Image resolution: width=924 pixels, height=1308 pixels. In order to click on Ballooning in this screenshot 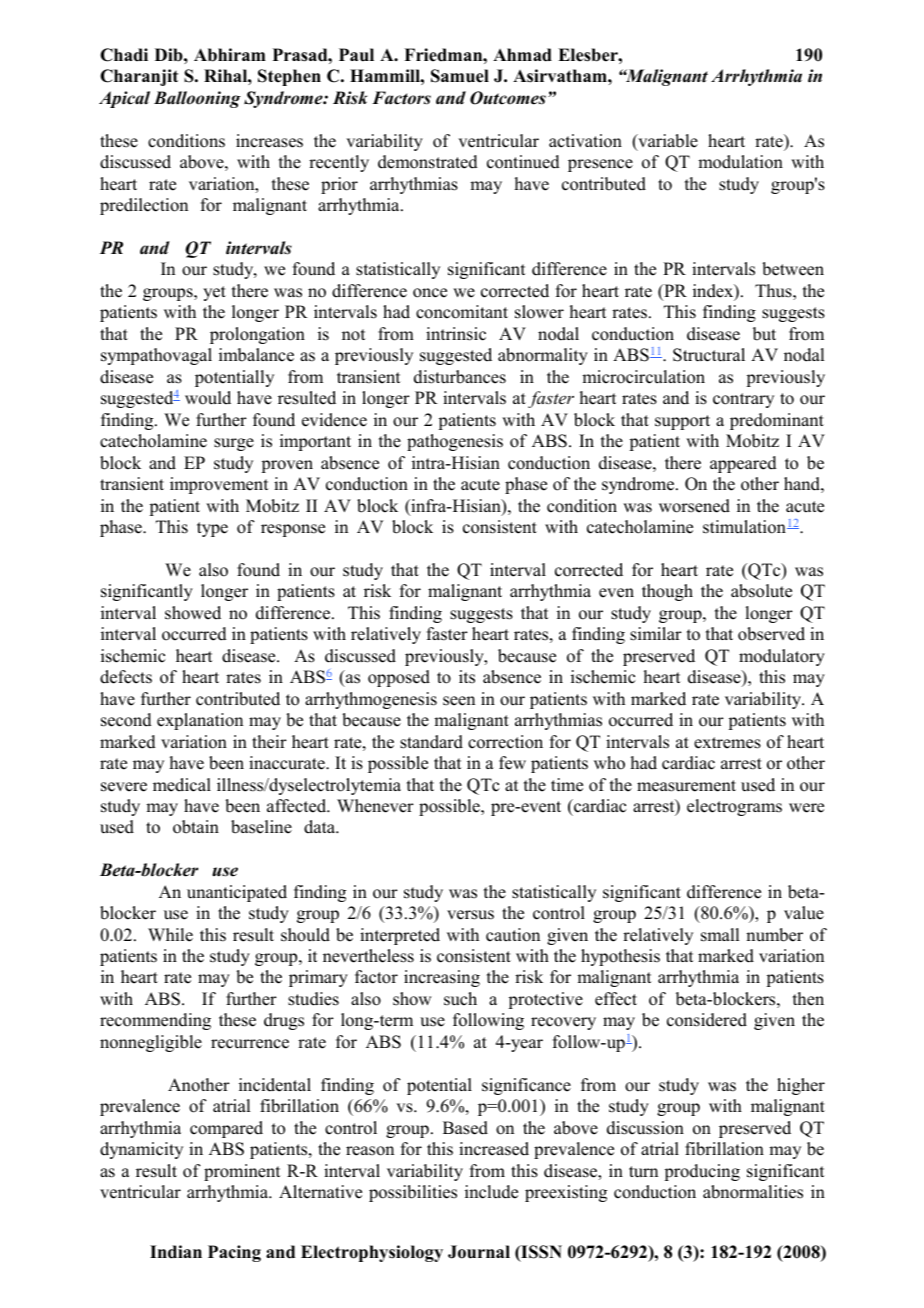, I will do `click(197, 99)`.
